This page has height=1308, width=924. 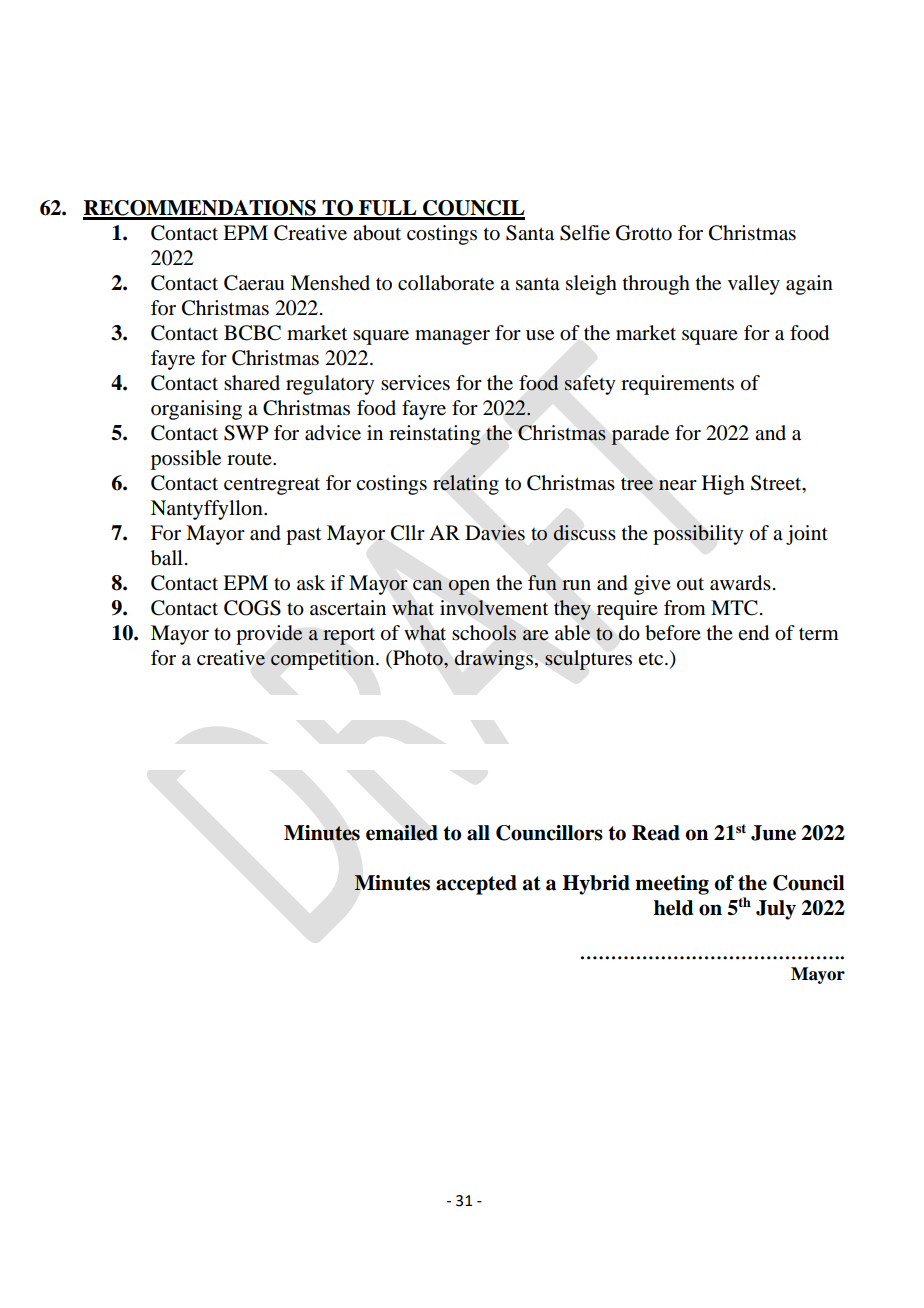 What do you see at coordinates (402, 833) in the page?
I see `emailed` at bounding box center [402, 833].
